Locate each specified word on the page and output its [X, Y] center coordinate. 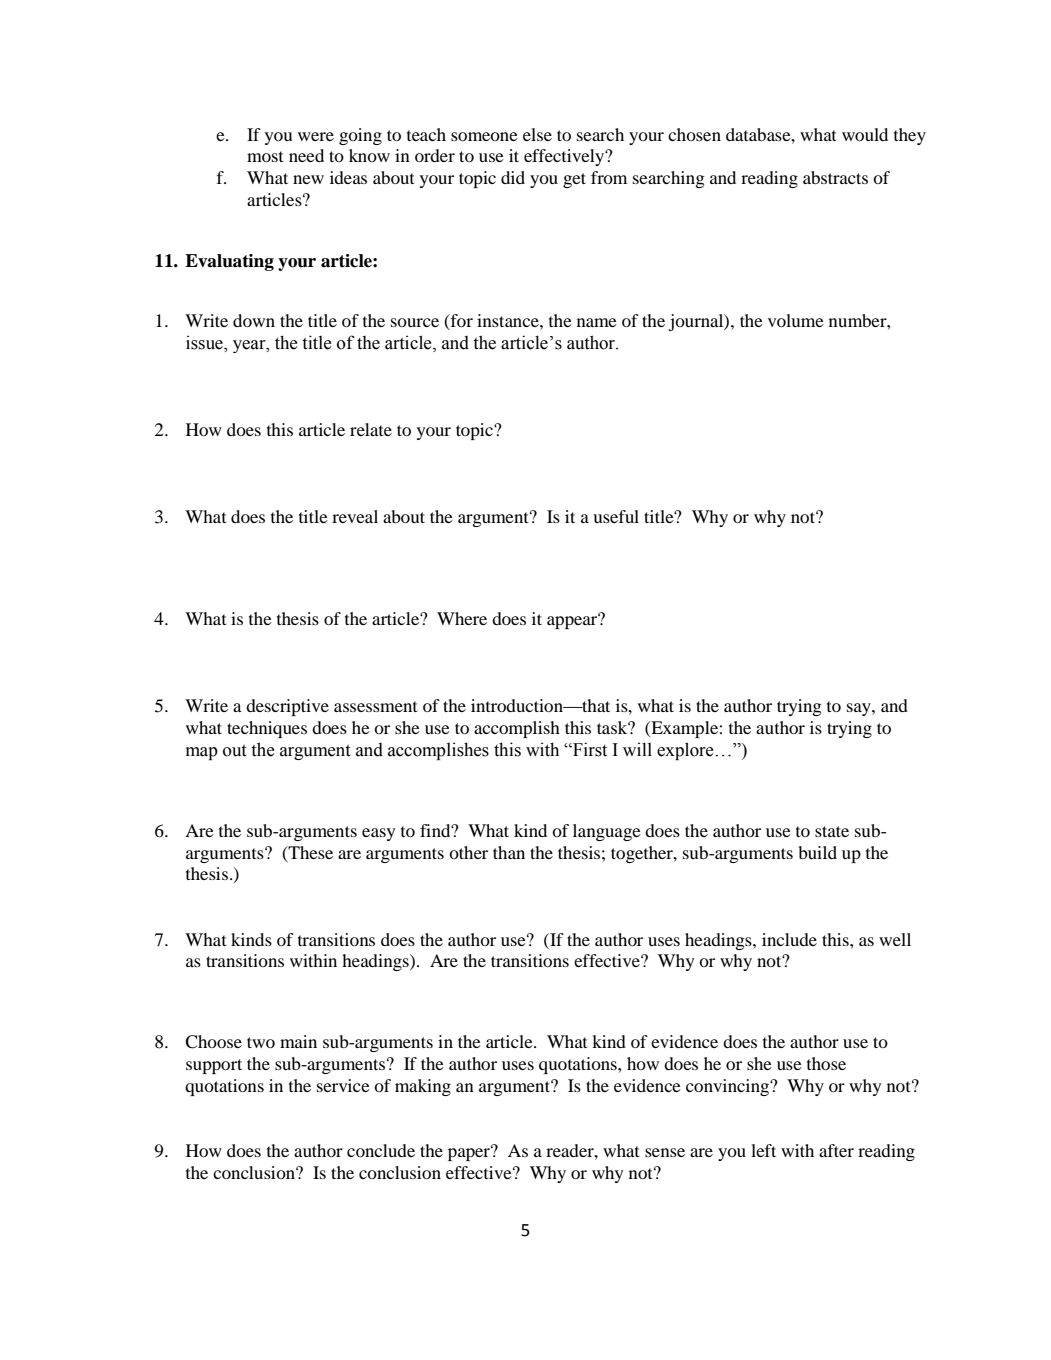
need [306, 155]
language [607, 832]
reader [571, 1150]
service [343, 1085]
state [832, 831]
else [537, 134]
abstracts [835, 177]
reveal [355, 516]
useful [616, 516]
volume [796, 320]
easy [378, 834]
